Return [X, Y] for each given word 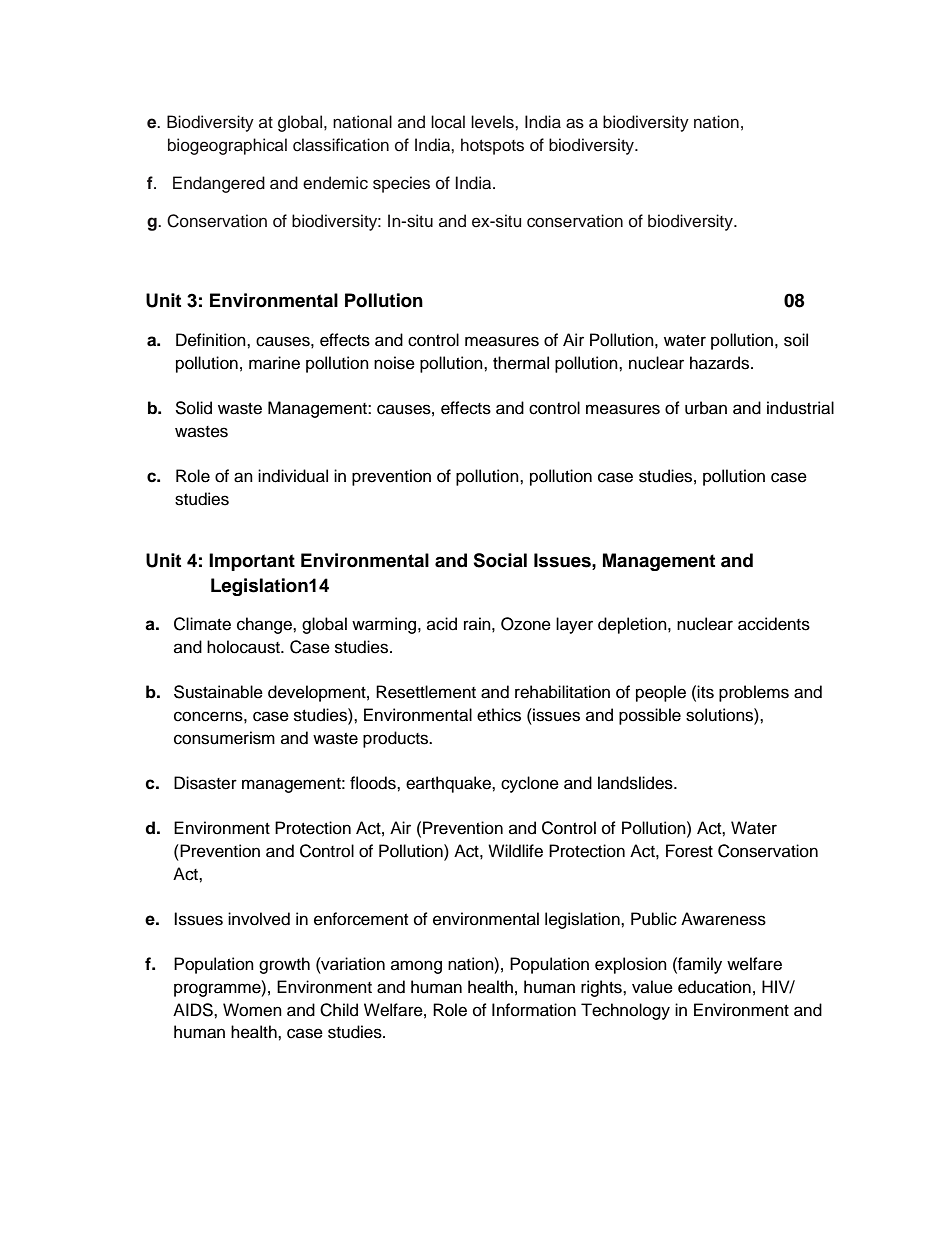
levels [493, 122]
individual [293, 476]
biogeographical [227, 146]
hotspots [492, 146]
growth [284, 965]
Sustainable [218, 692]
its [705, 692]
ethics [499, 715]
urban [706, 408]
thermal [521, 363]
